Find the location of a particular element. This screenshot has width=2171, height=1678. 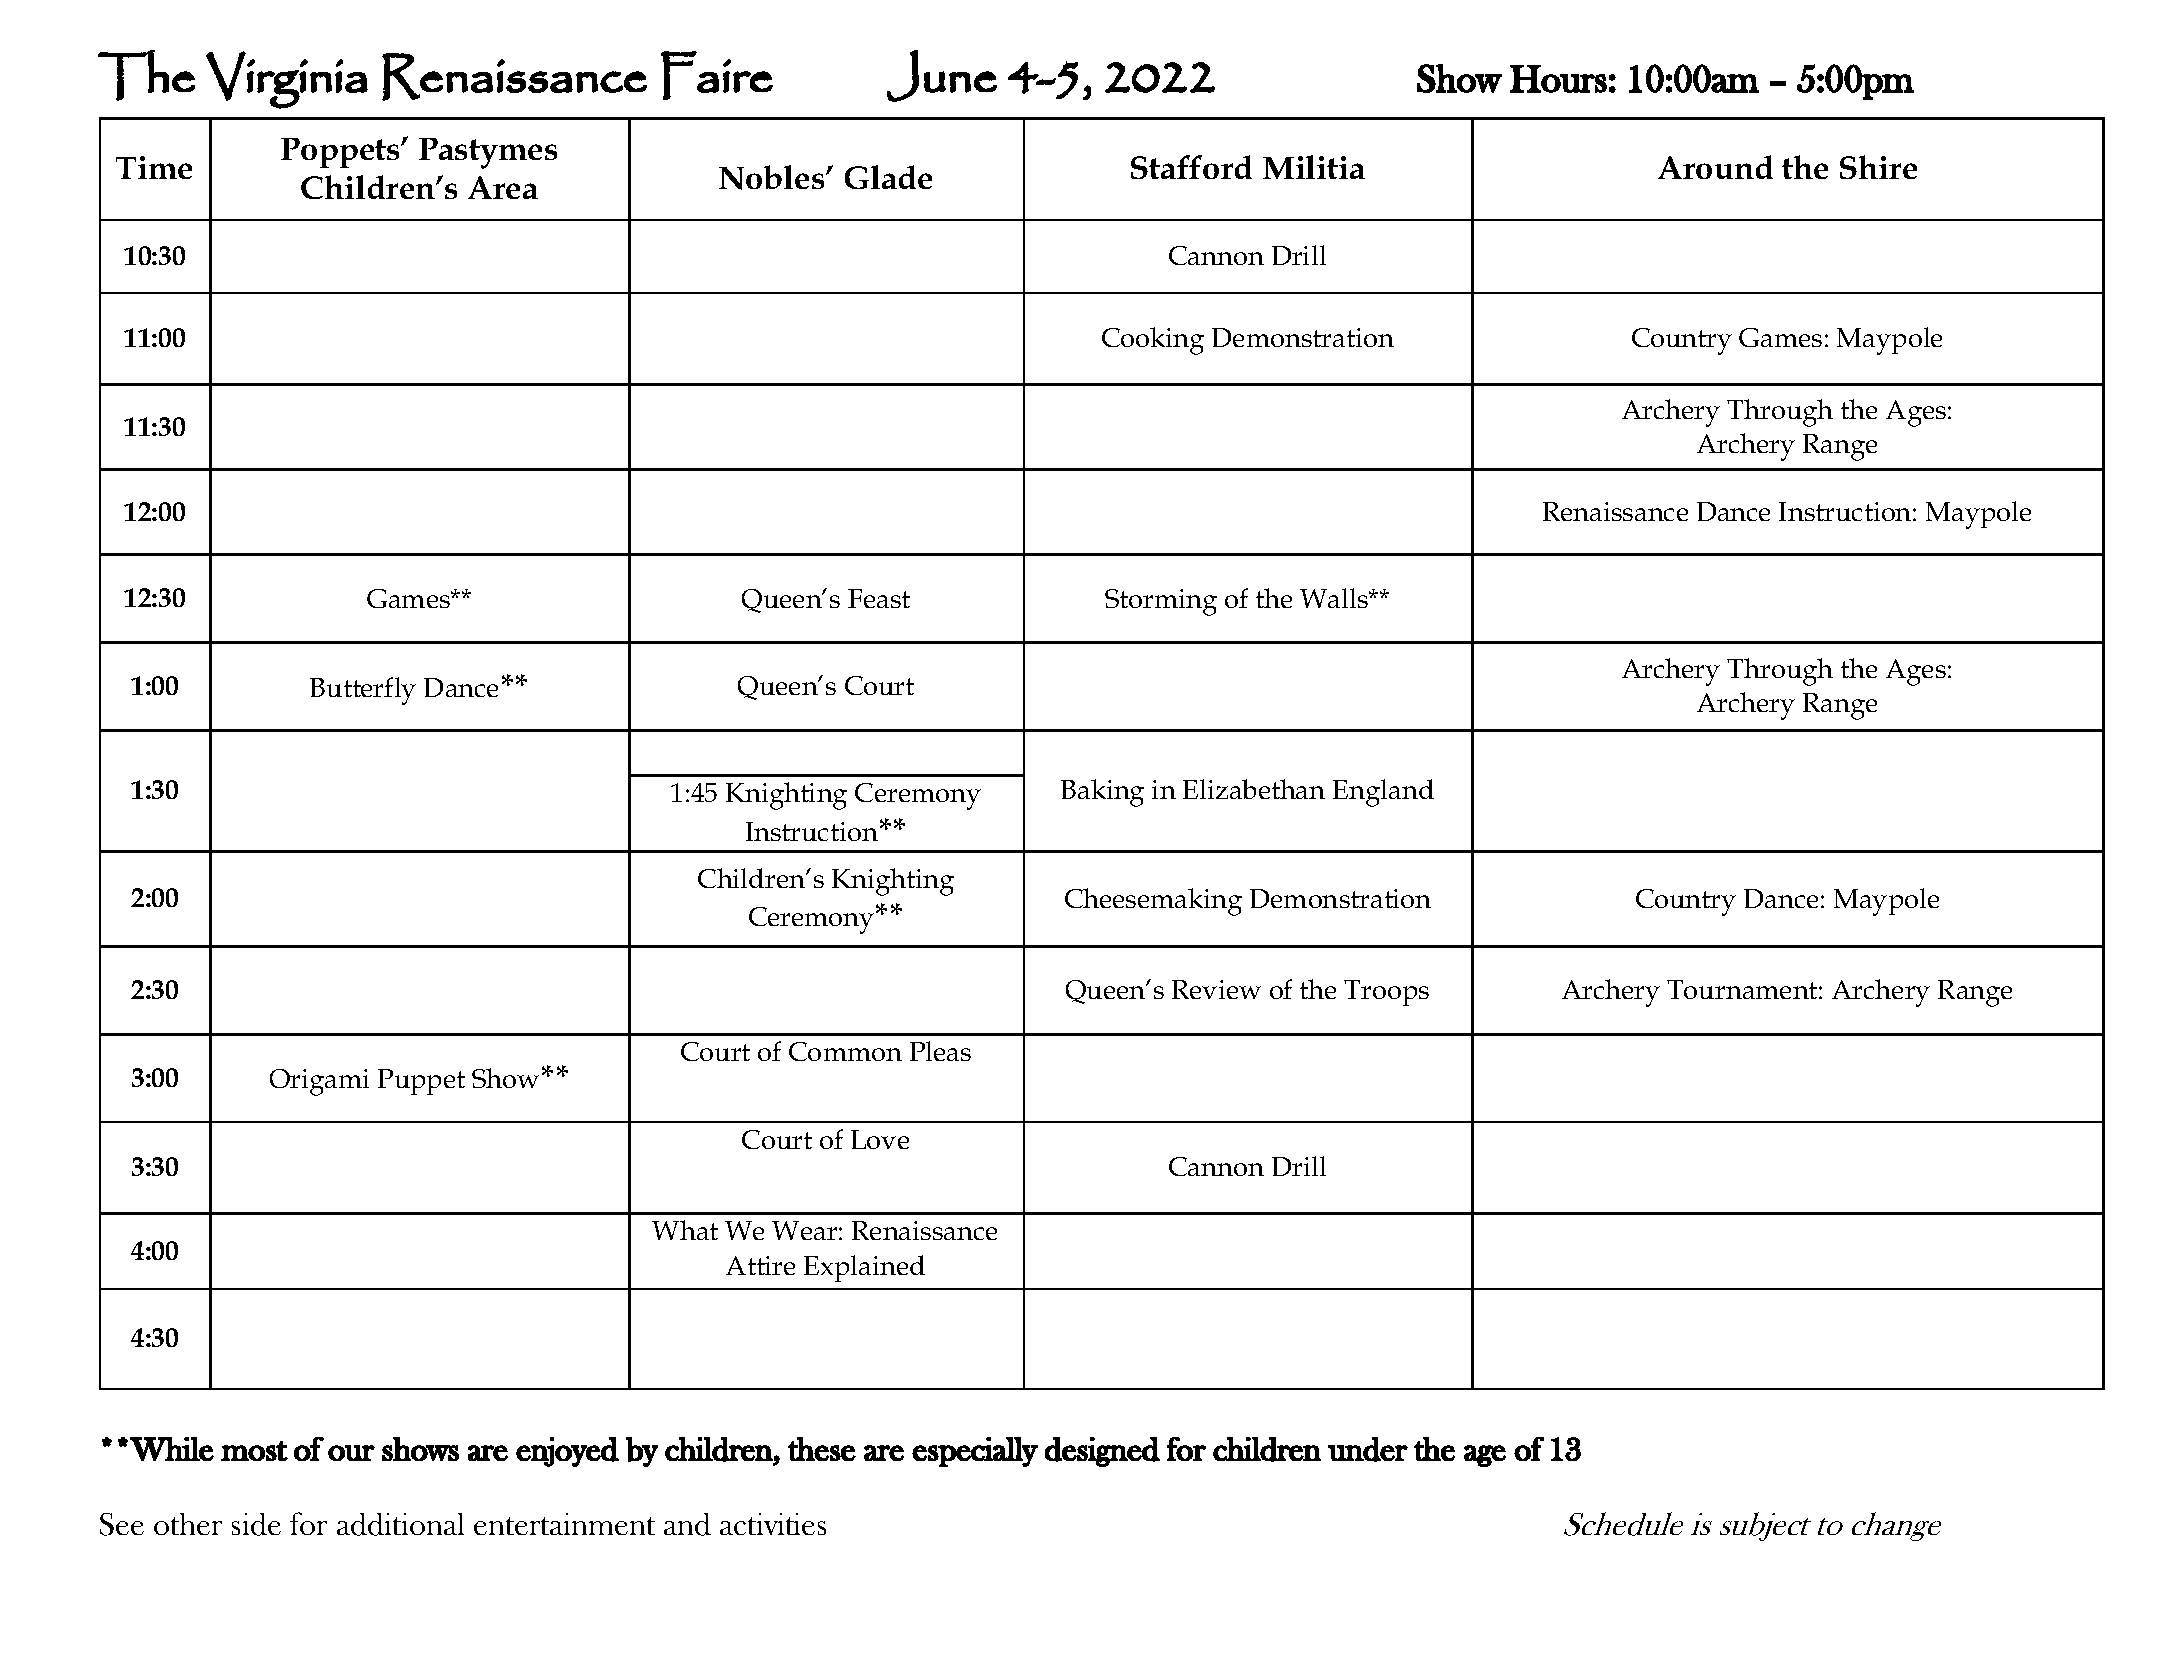

Virginia is located at coordinates (287, 80).
